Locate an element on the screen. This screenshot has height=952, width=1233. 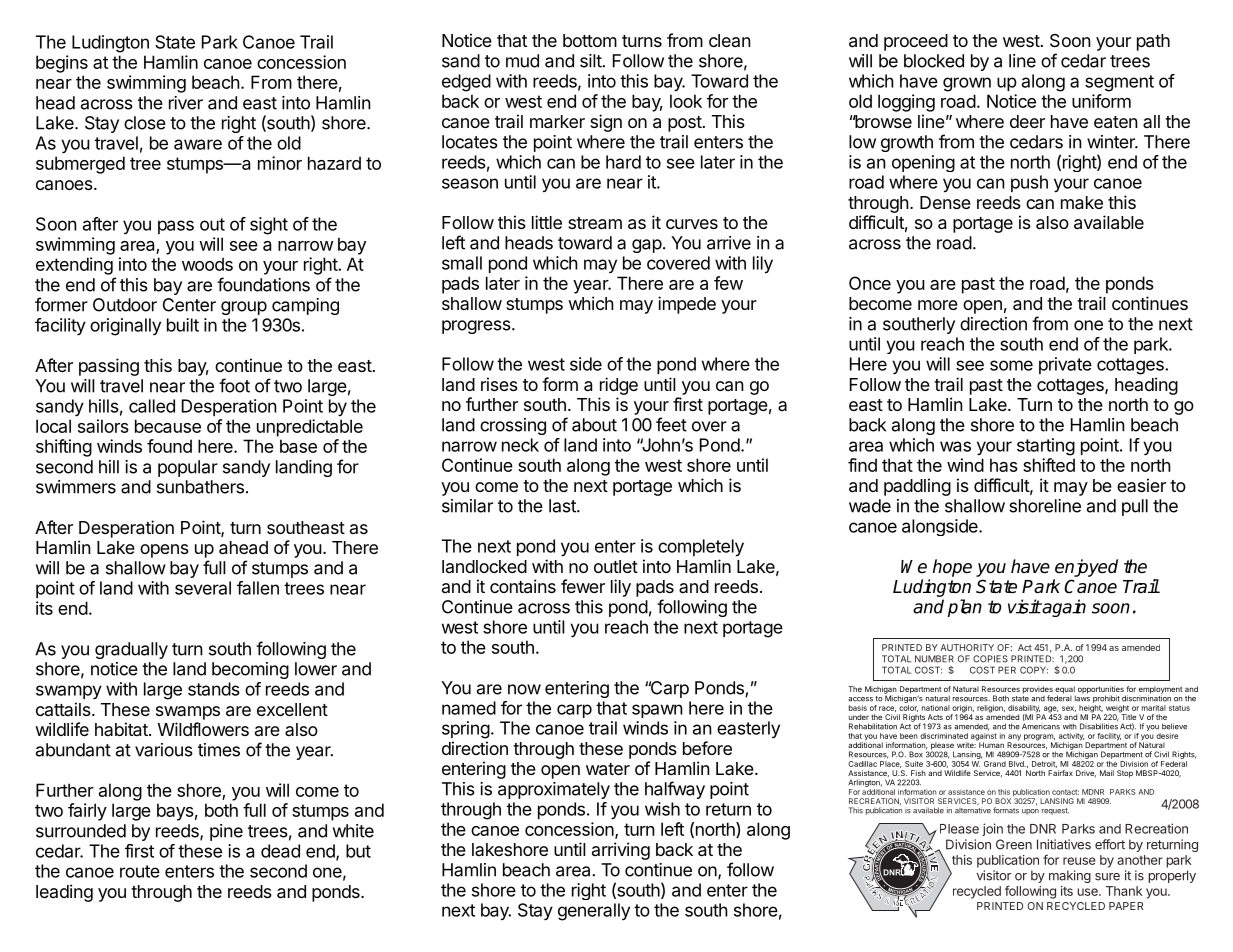
shifted is located at coordinates (1049, 465).
